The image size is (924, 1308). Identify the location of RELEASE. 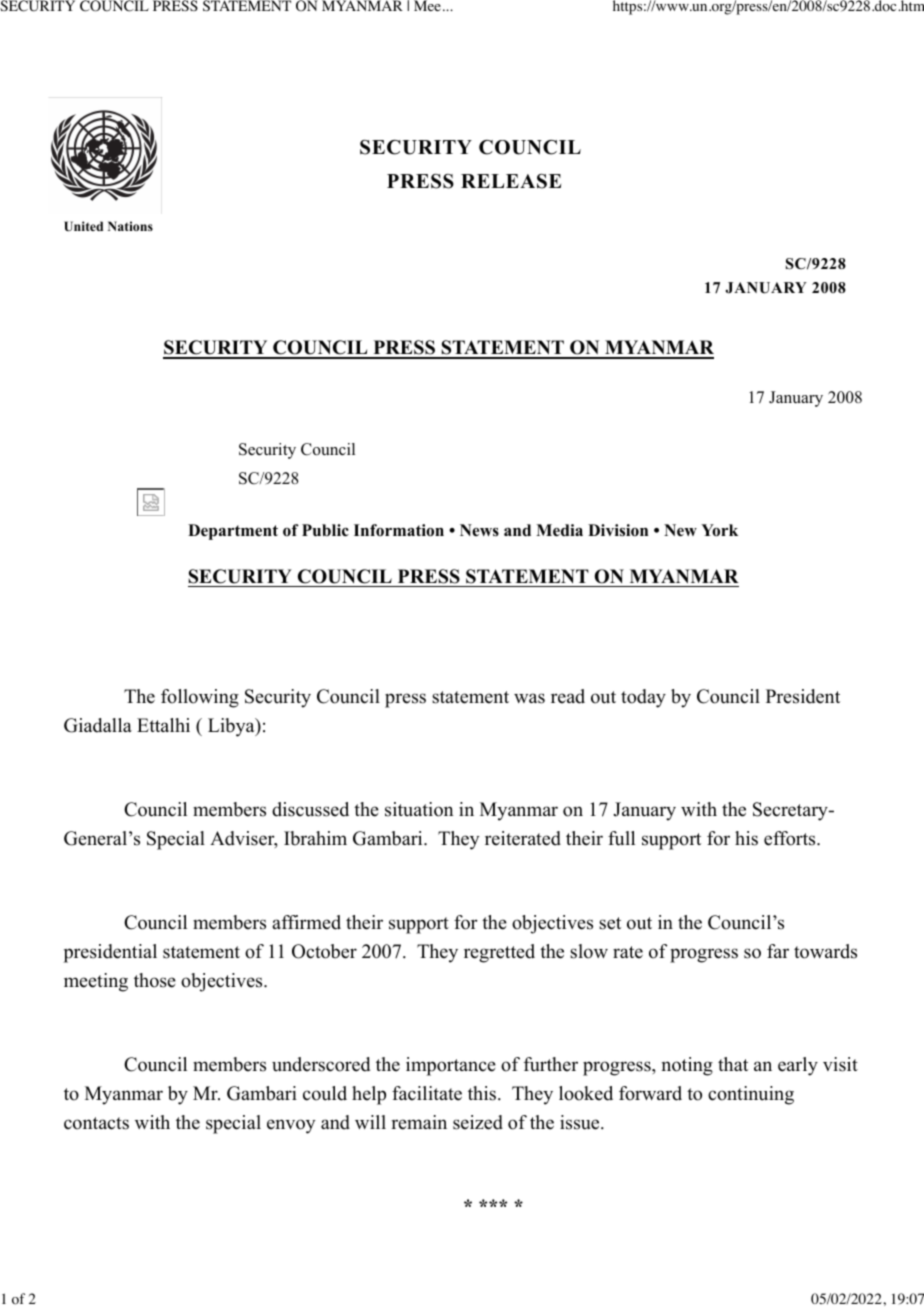
(511, 181).
